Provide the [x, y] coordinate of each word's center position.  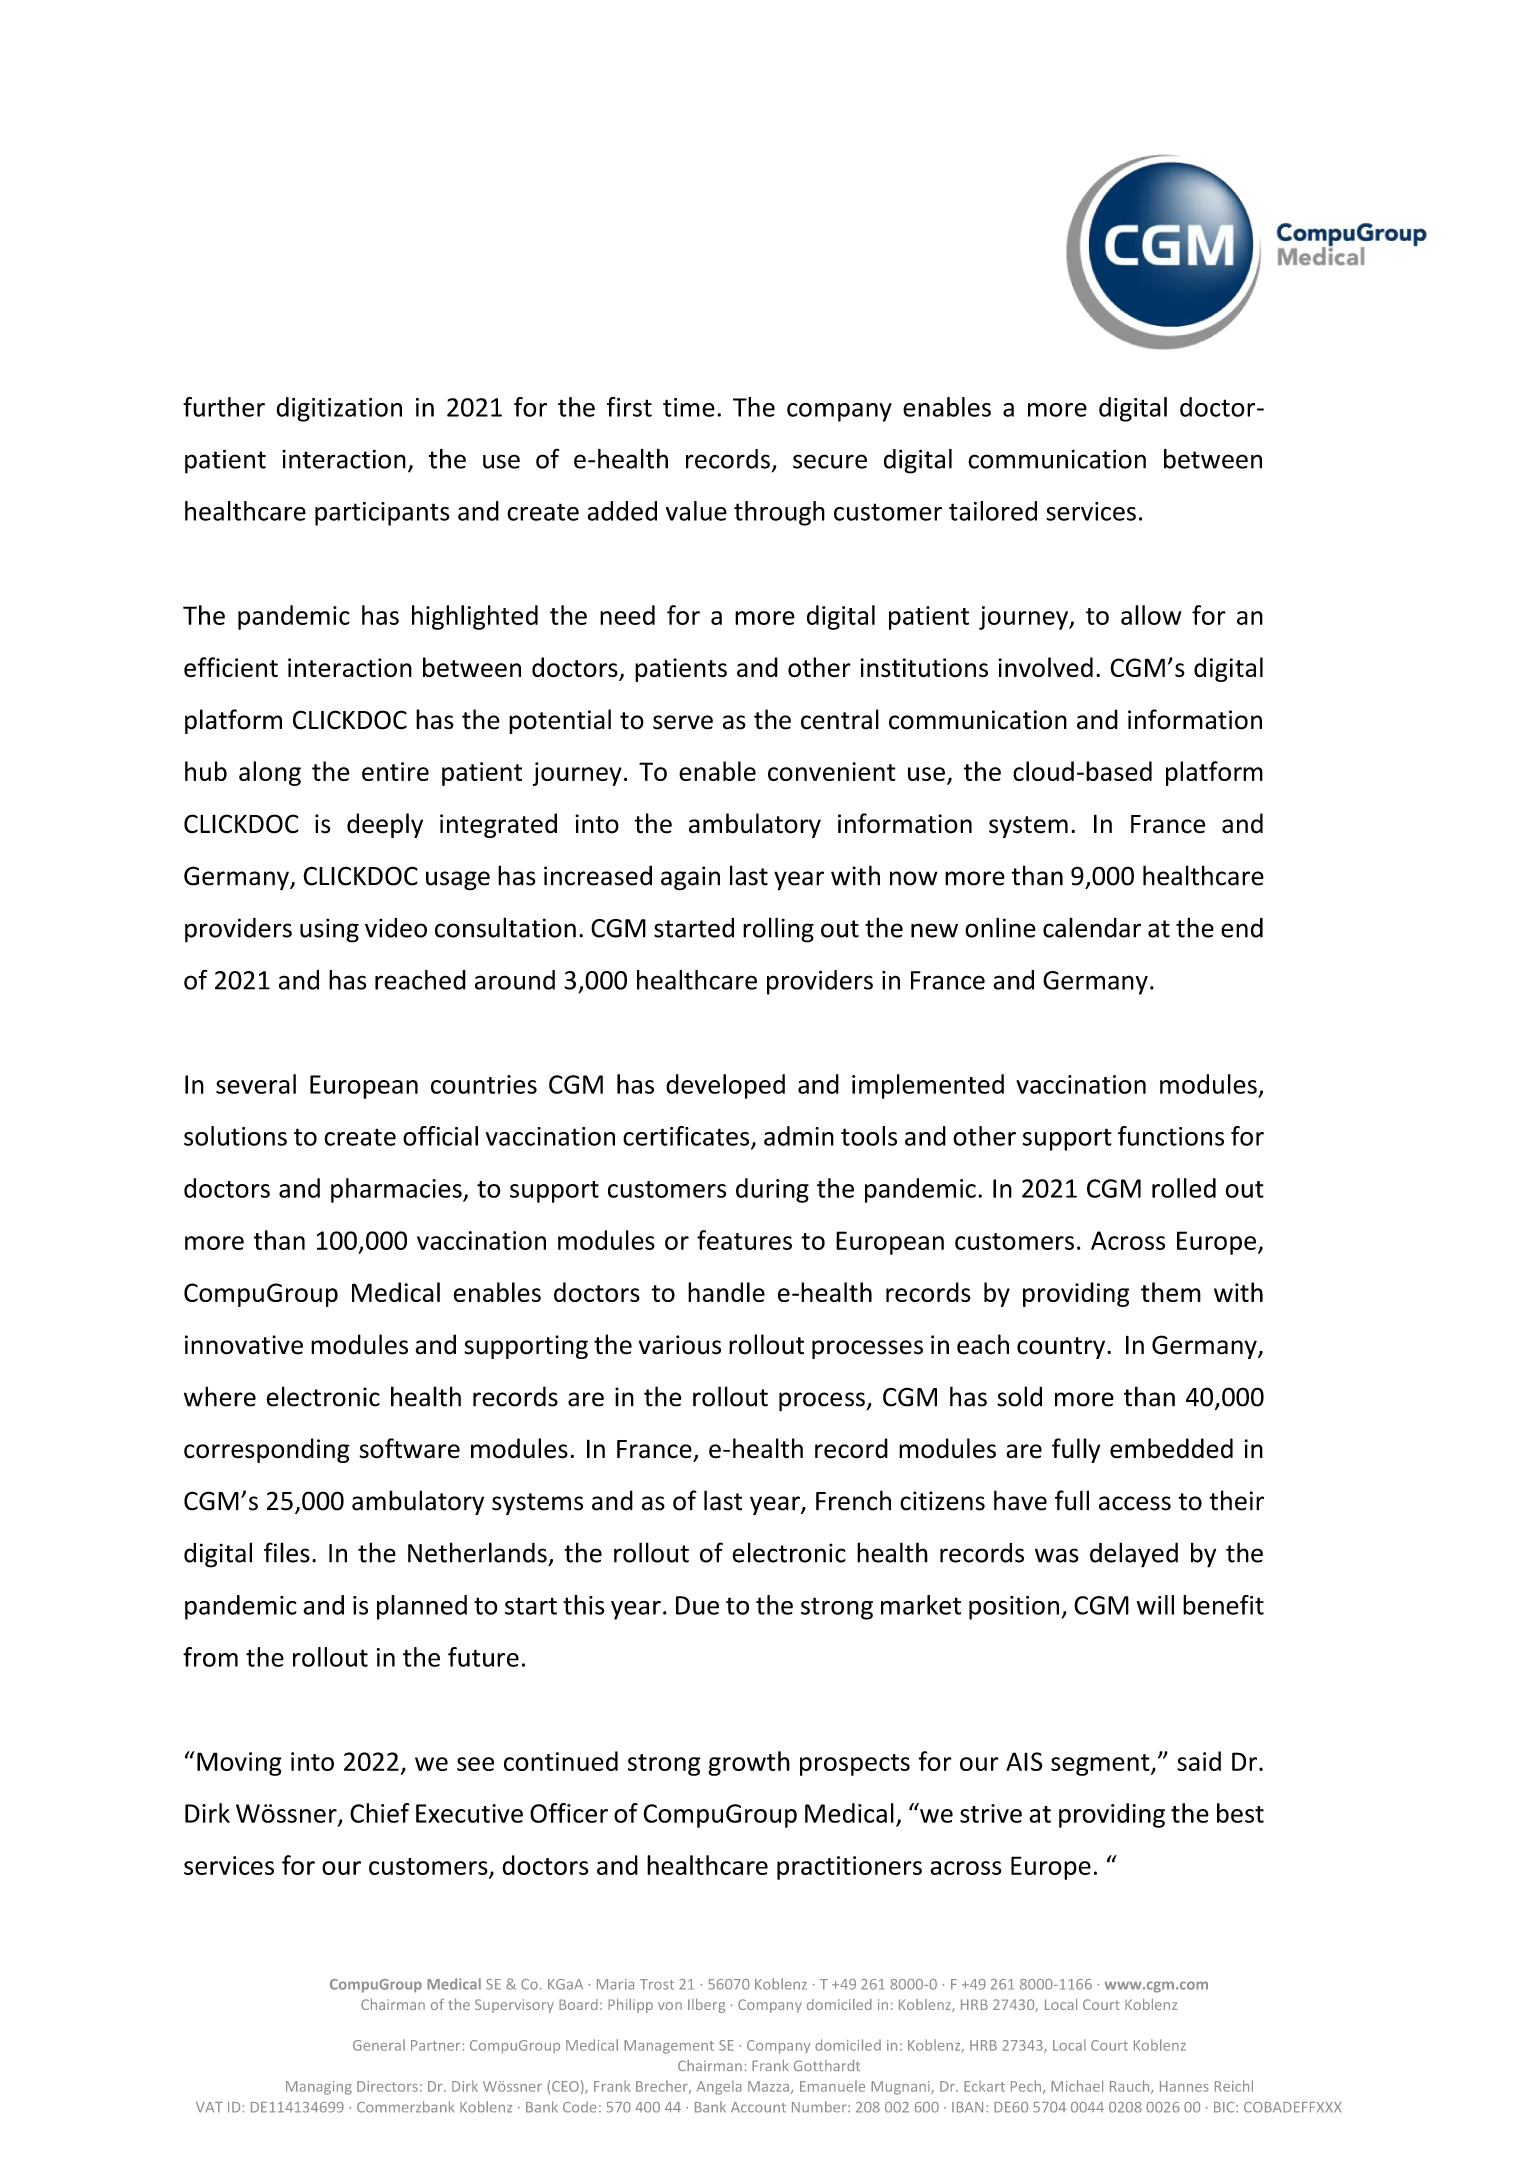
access [1135, 1503]
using [329, 930]
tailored [993, 511]
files [287, 1552]
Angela [719, 2087]
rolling [778, 930]
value [696, 511]
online [1000, 927]
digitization [339, 409]
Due [697, 1605]
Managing [319, 2088]
